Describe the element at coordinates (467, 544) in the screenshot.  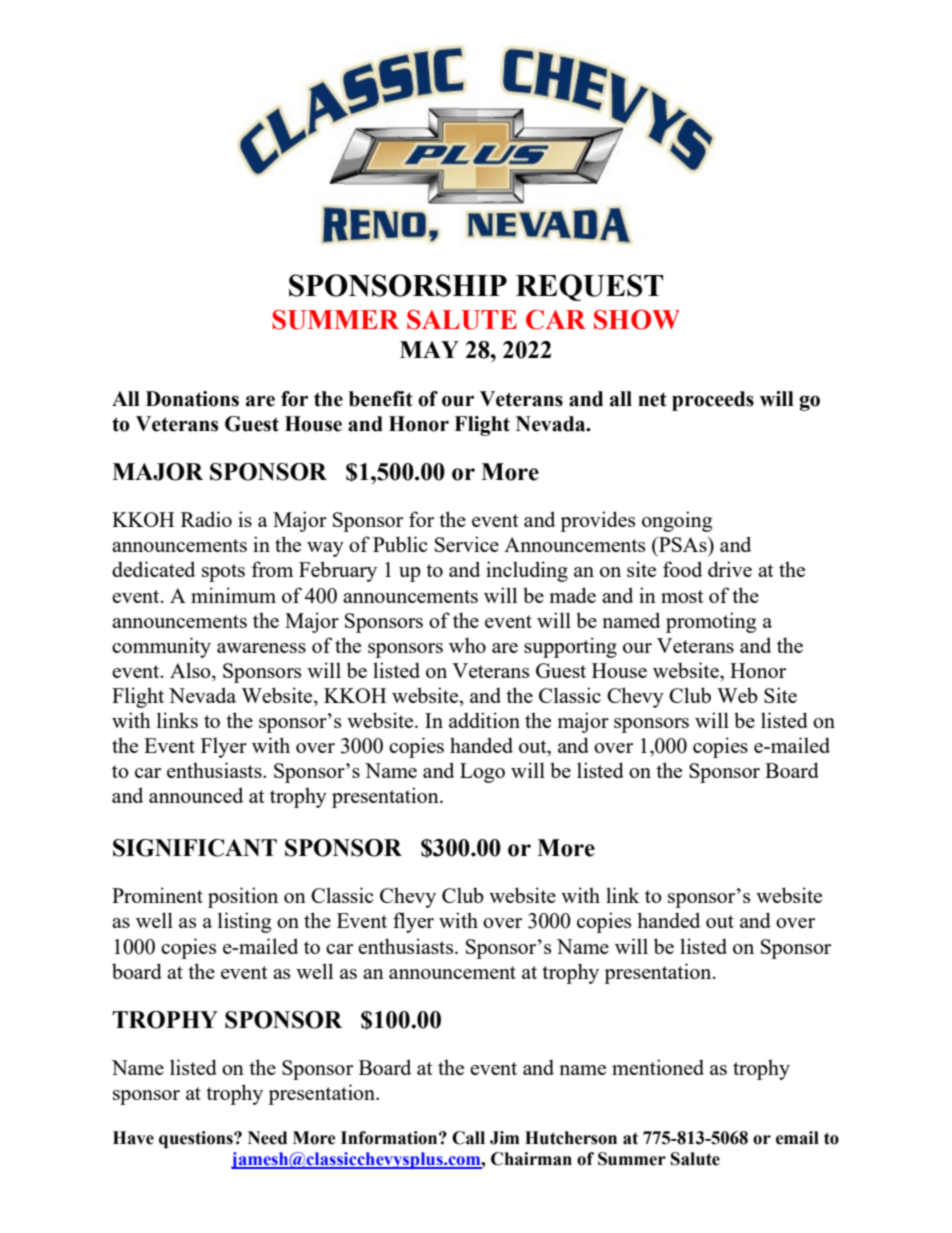
I see `Service` at that location.
